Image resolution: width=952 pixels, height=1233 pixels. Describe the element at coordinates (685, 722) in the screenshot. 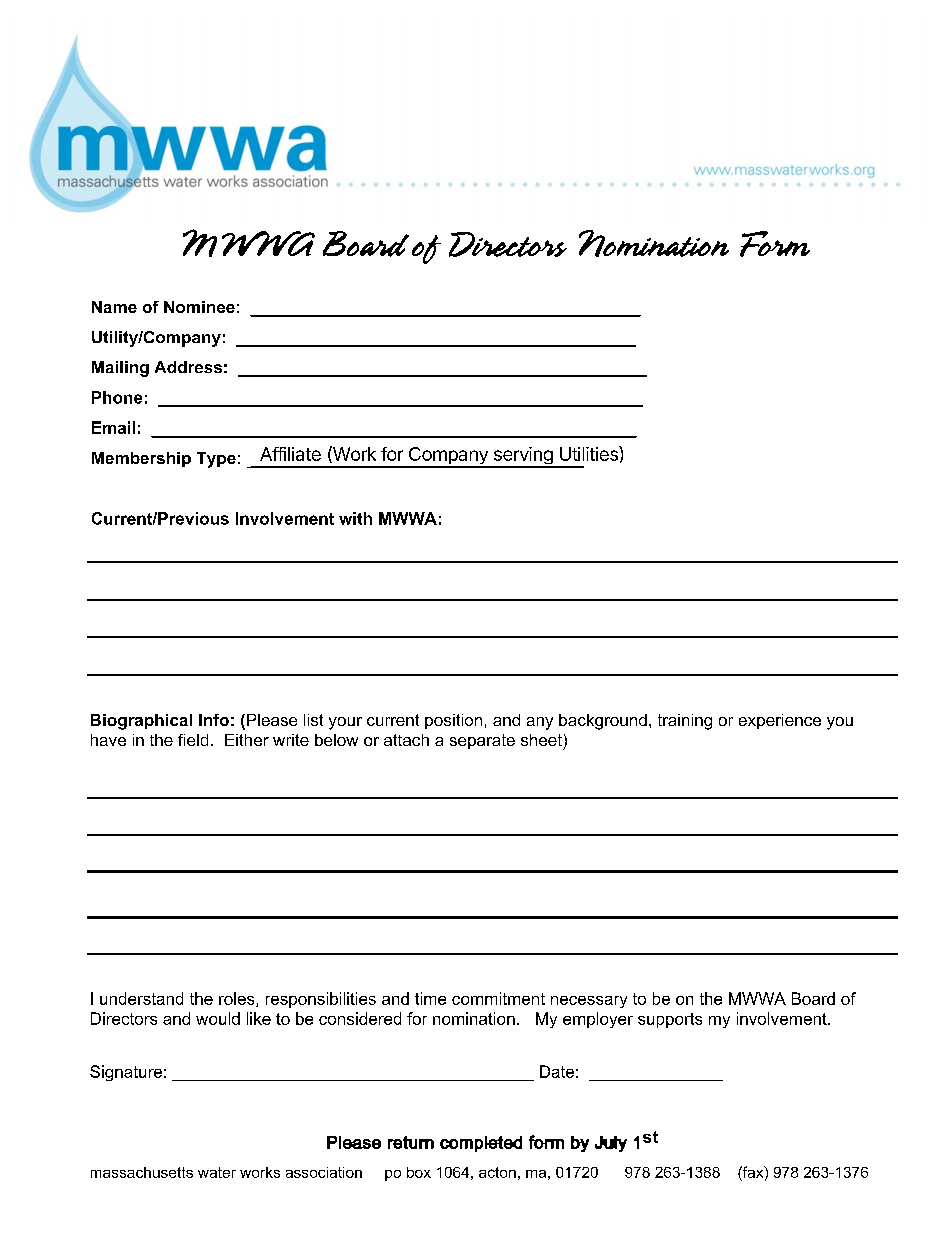

I see `training` at that location.
